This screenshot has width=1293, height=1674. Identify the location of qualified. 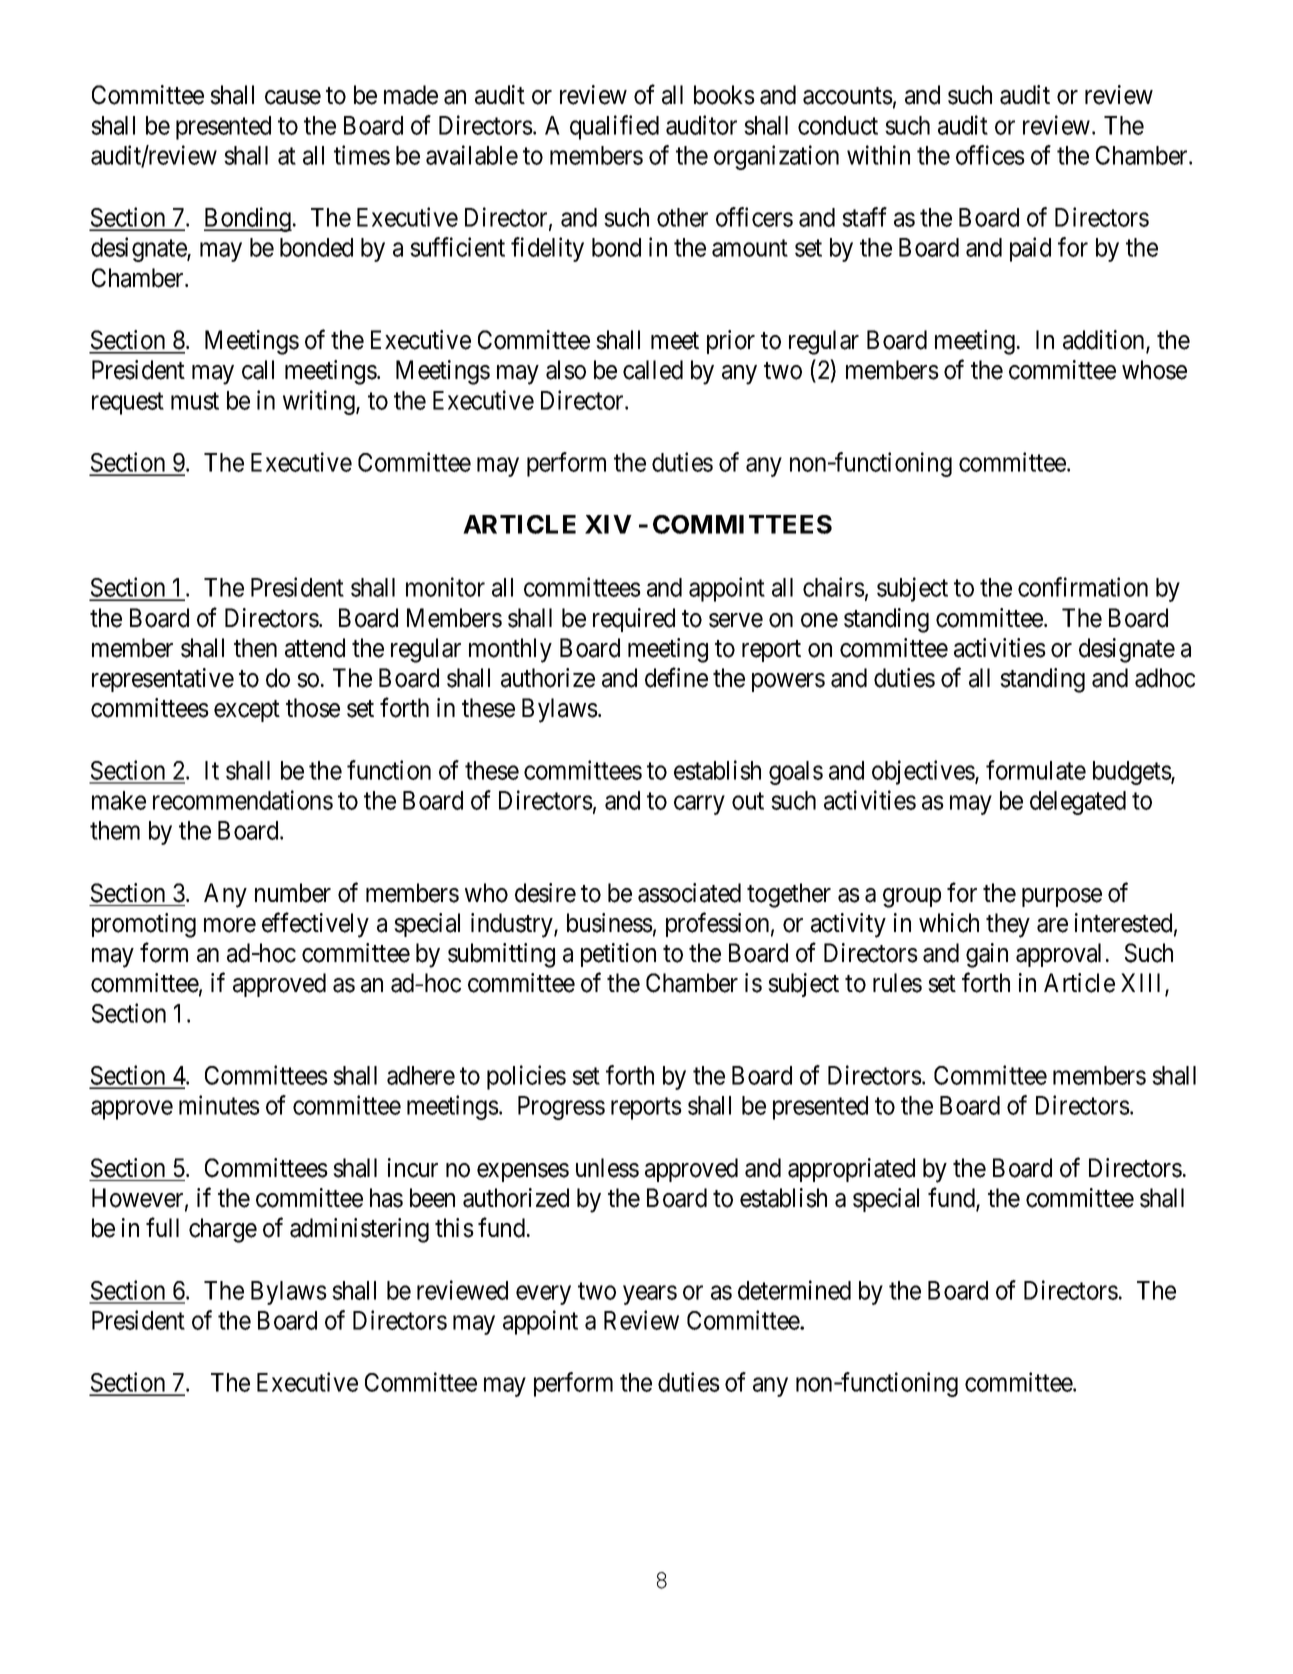
(614, 127).
